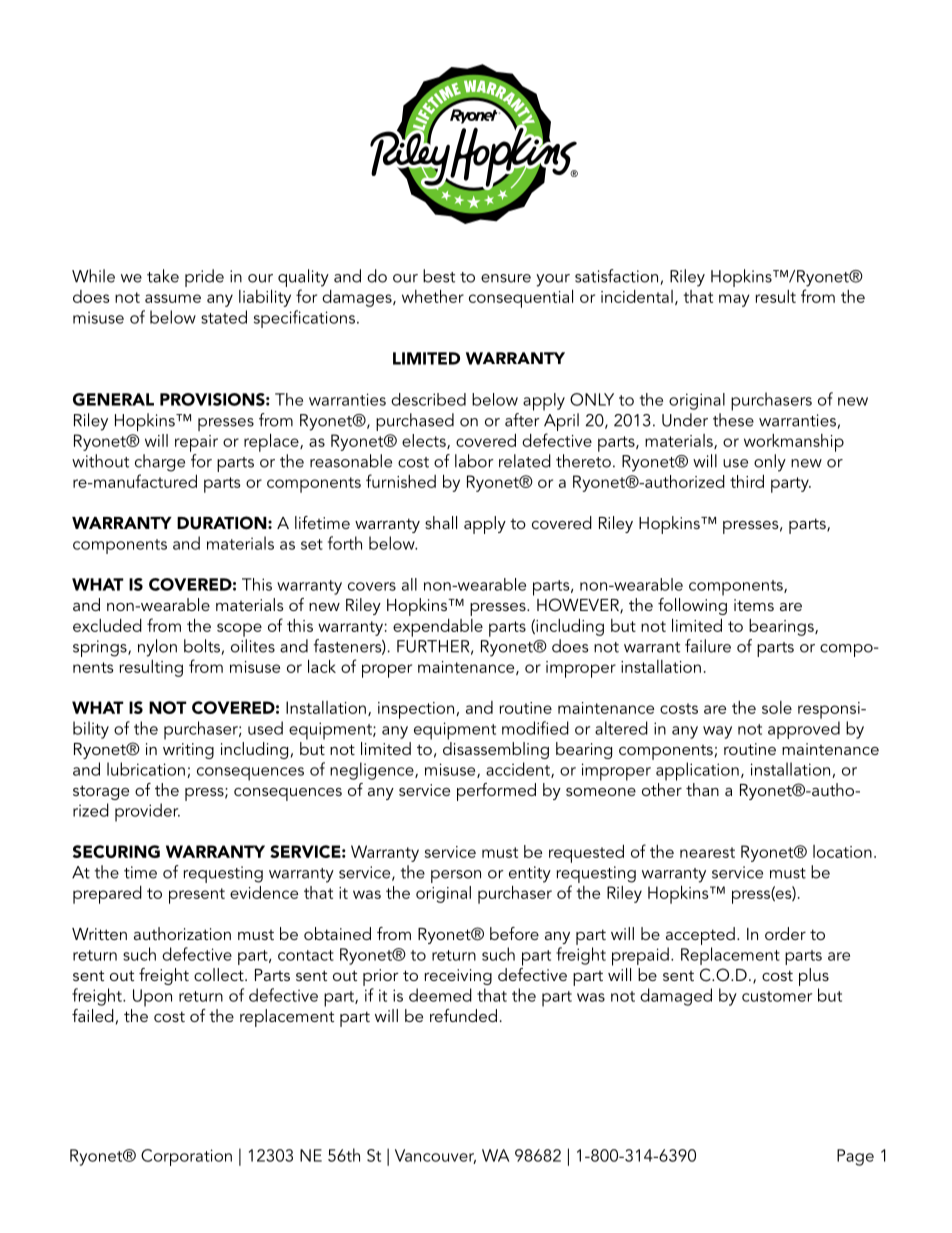  Describe the element at coordinates (734, 300) in the page. I see `may` at that location.
